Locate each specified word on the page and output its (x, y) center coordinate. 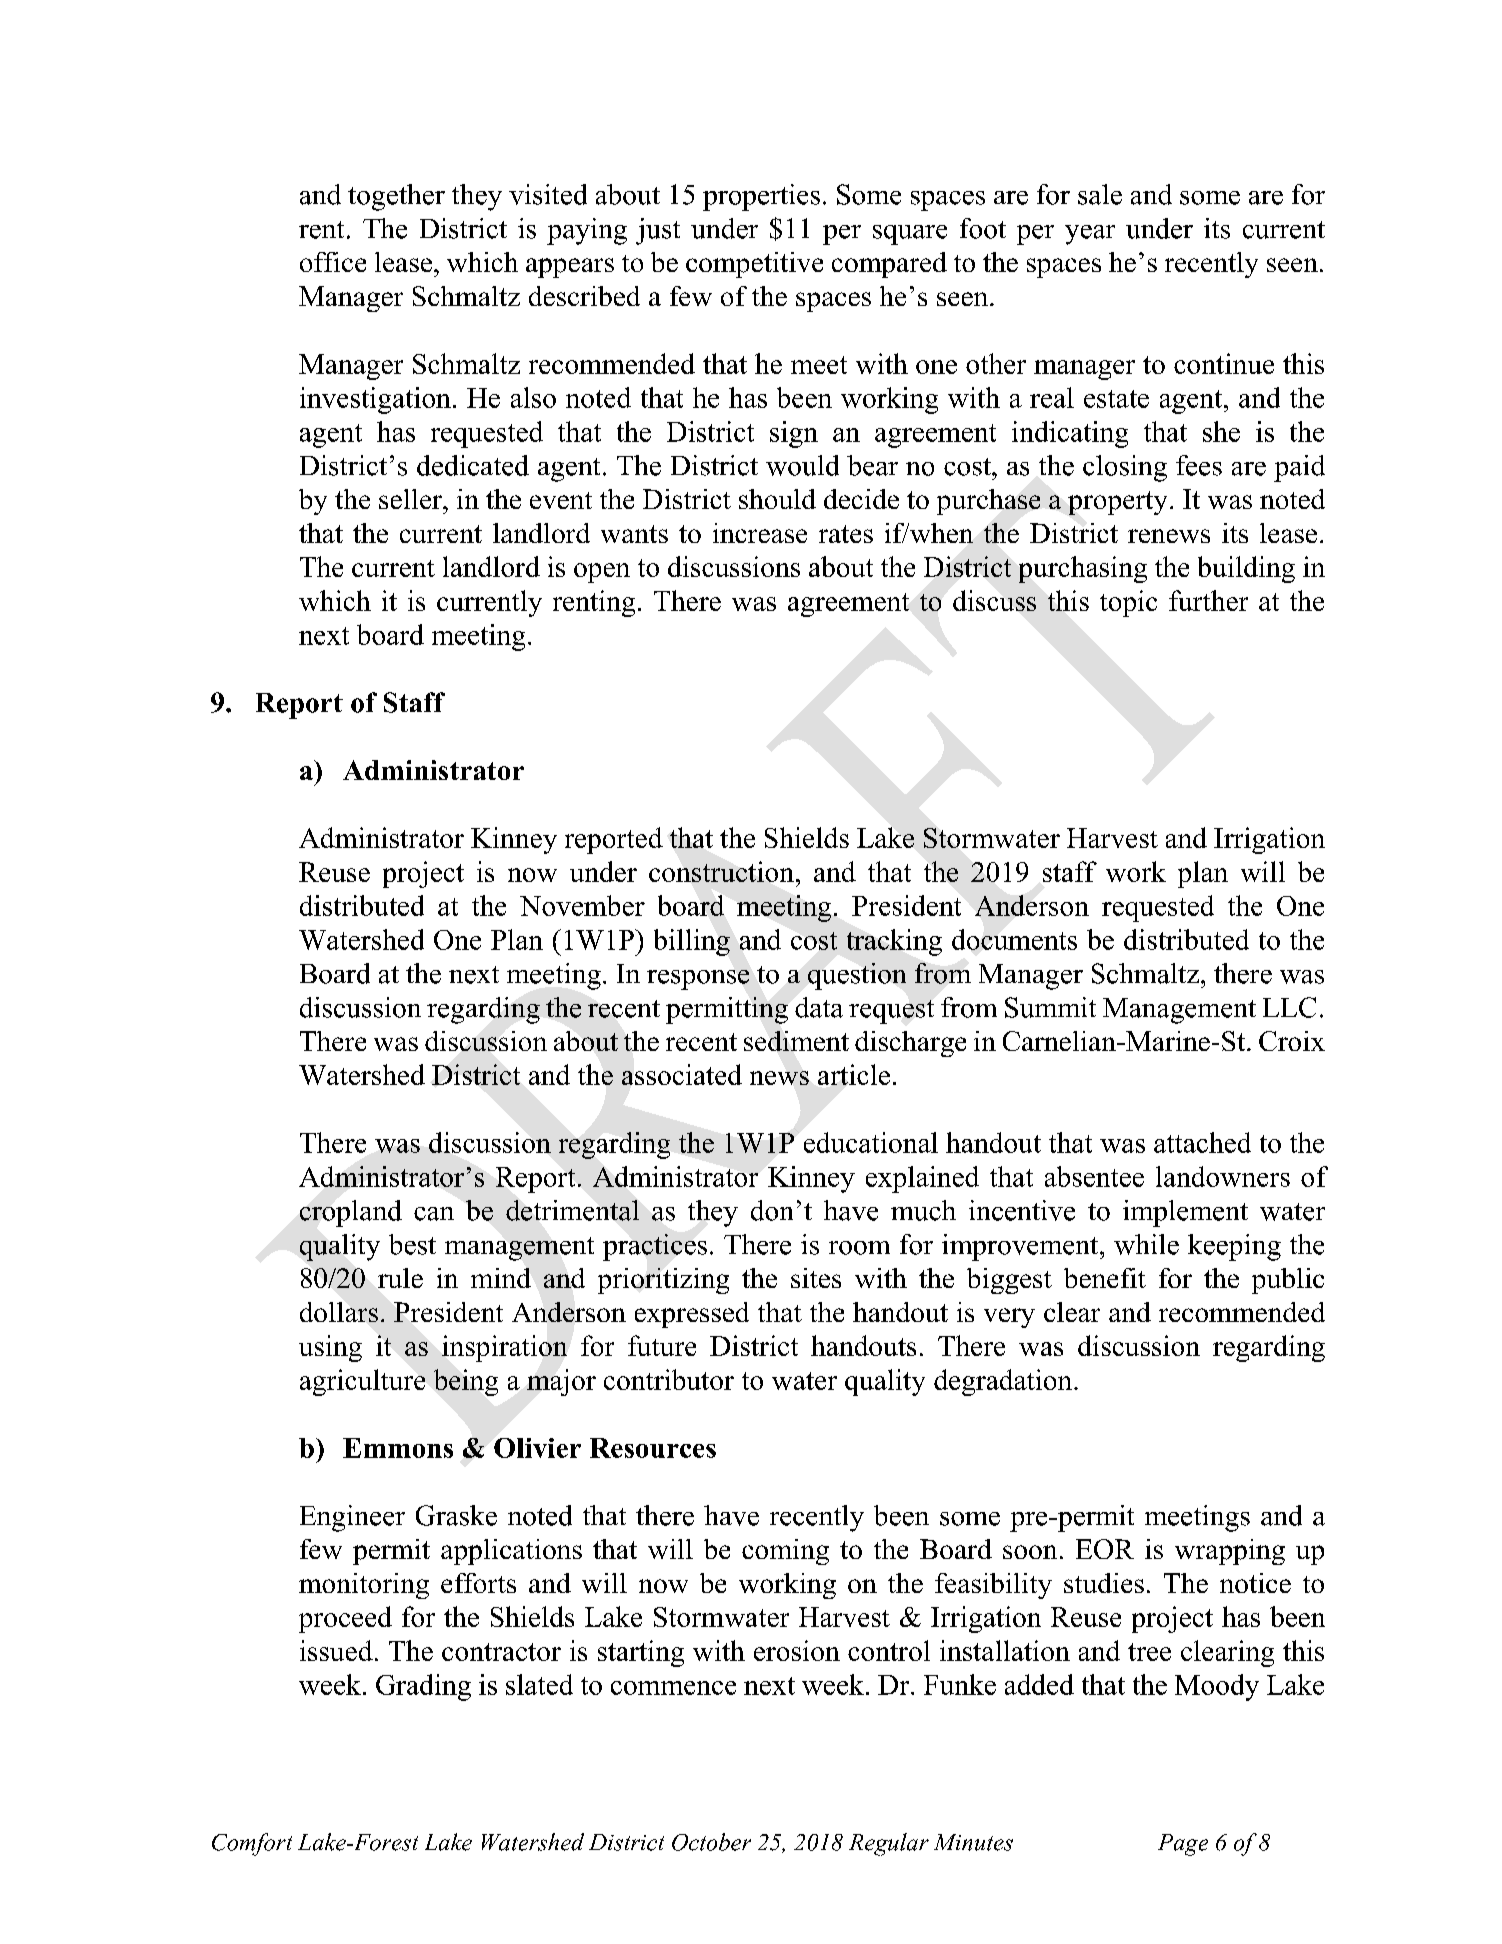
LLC (1289, 1007)
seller (411, 499)
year (1090, 235)
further (1208, 600)
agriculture (362, 1382)
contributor (669, 1379)
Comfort (252, 1844)
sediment (796, 1041)
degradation (1004, 1382)
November (582, 905)
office (333, 262)
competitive (754, 265)
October (711, 1842)
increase (760, 533)
